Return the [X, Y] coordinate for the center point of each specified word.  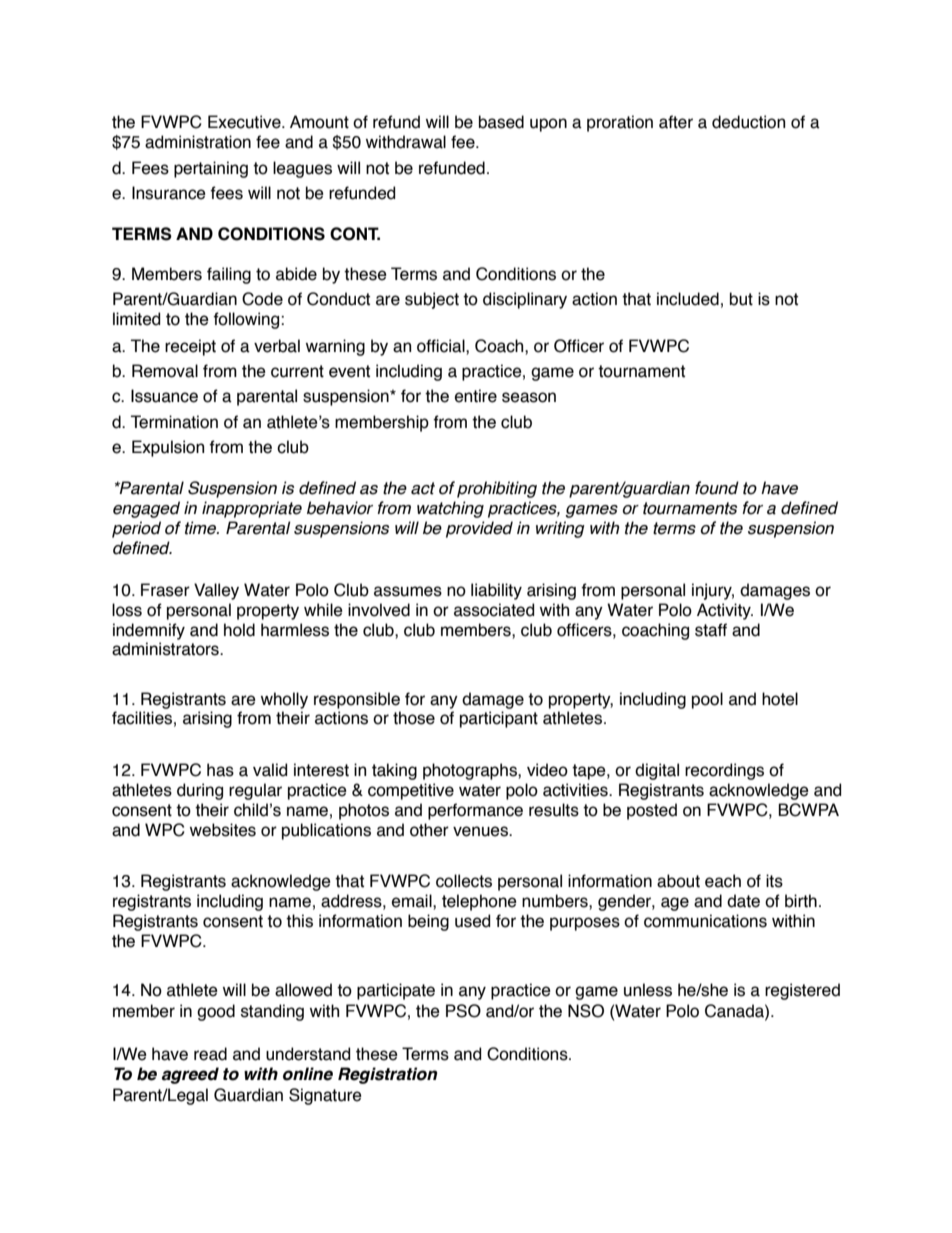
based [501, 122]
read [210, 1054]
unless [648, 990]
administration [198, 142]
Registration [388, 1075]
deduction [748, 122]
